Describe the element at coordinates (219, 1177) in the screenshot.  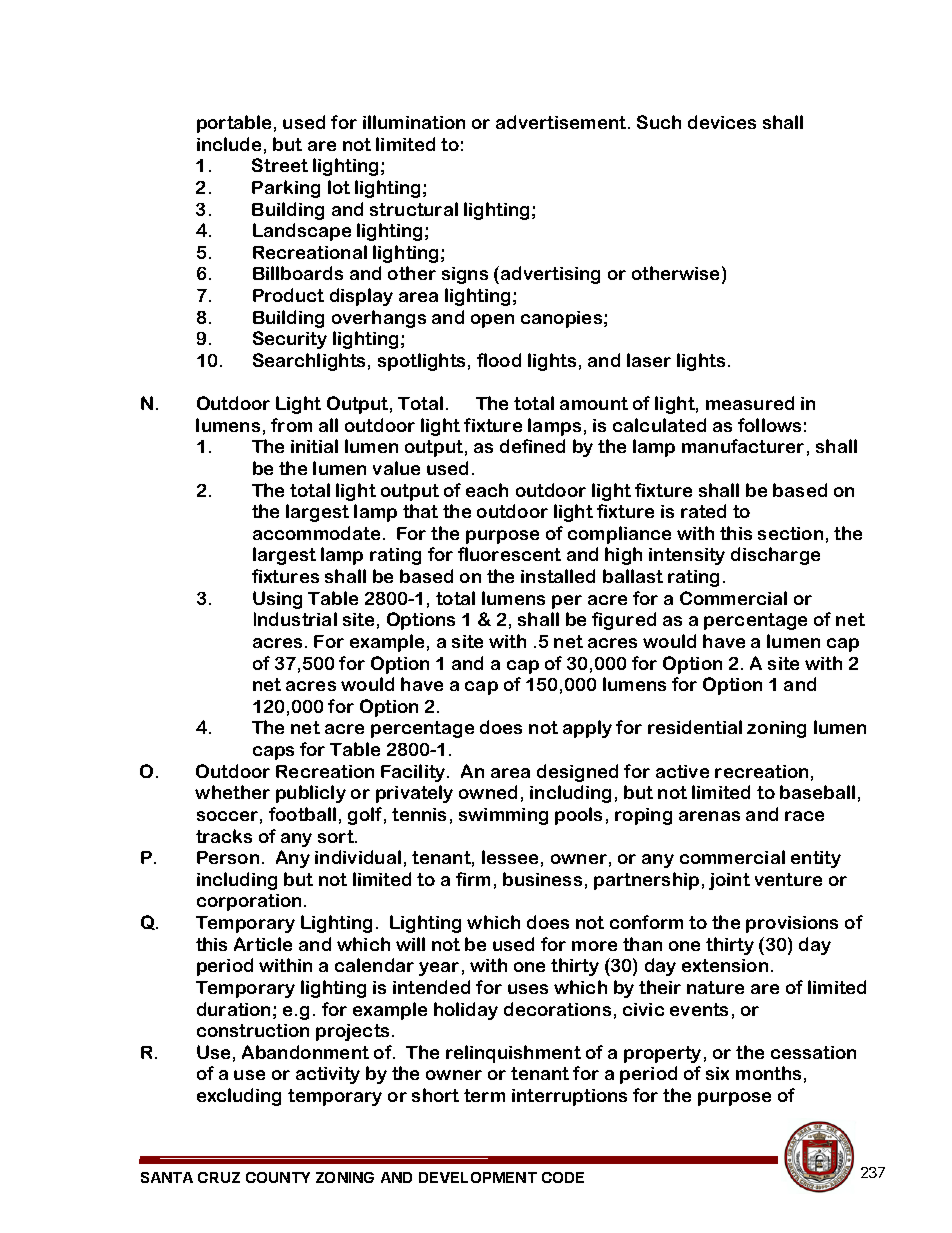
I see `CRUZ` at that location.
